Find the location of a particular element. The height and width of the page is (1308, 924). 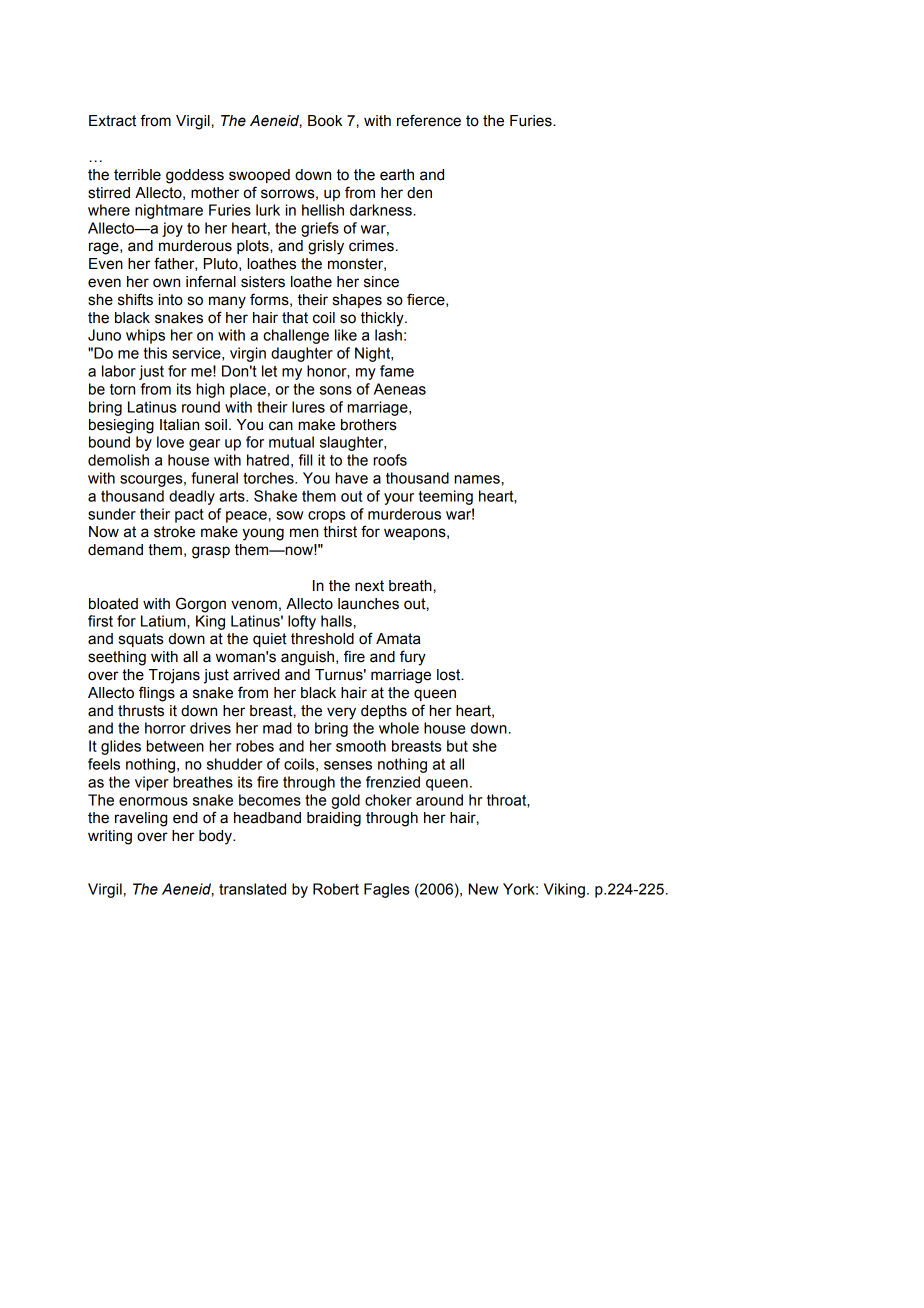

terrible is located at coordinates (137, 175).
